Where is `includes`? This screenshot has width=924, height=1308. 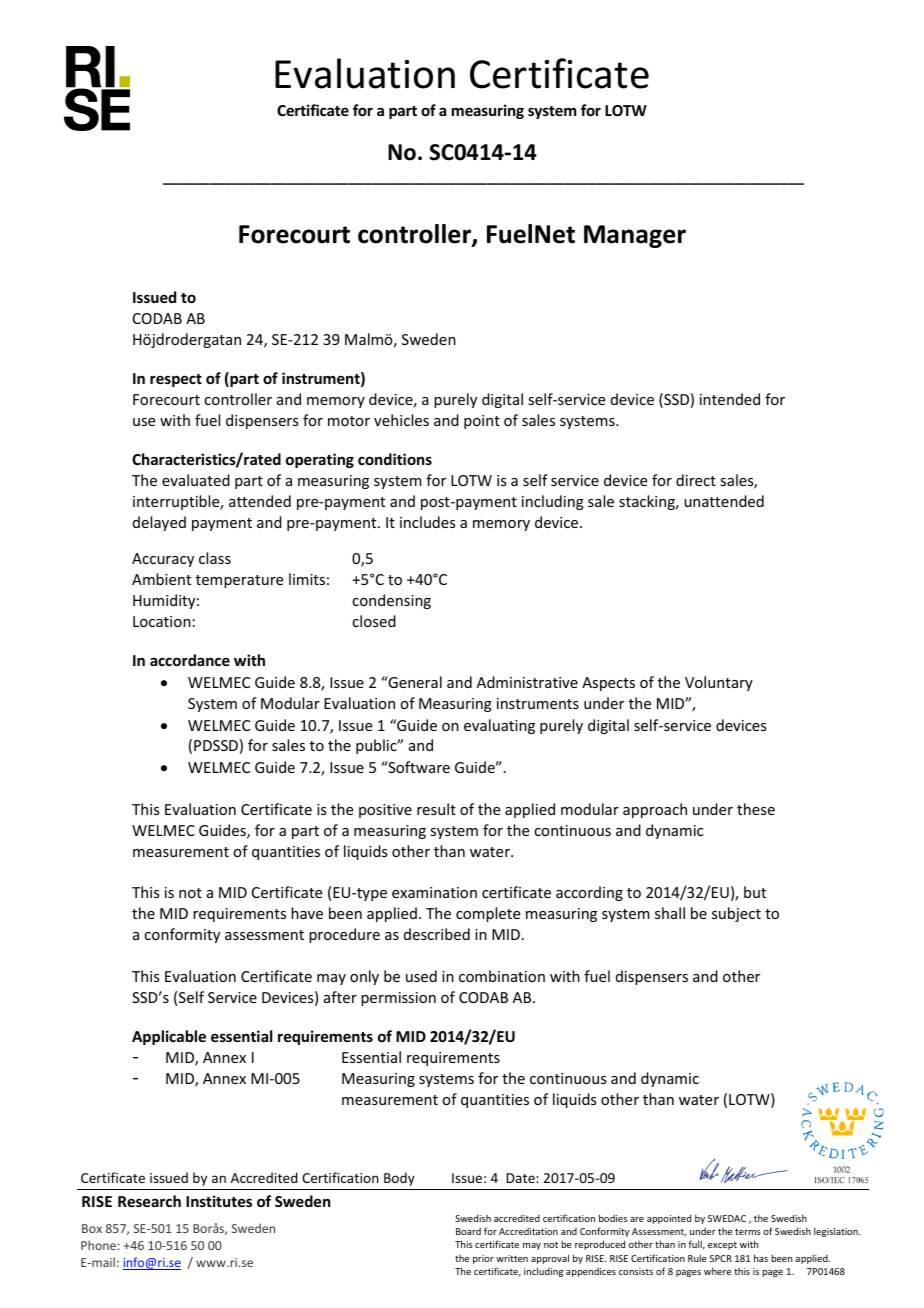 includes is located at coordinates (427, 522).
